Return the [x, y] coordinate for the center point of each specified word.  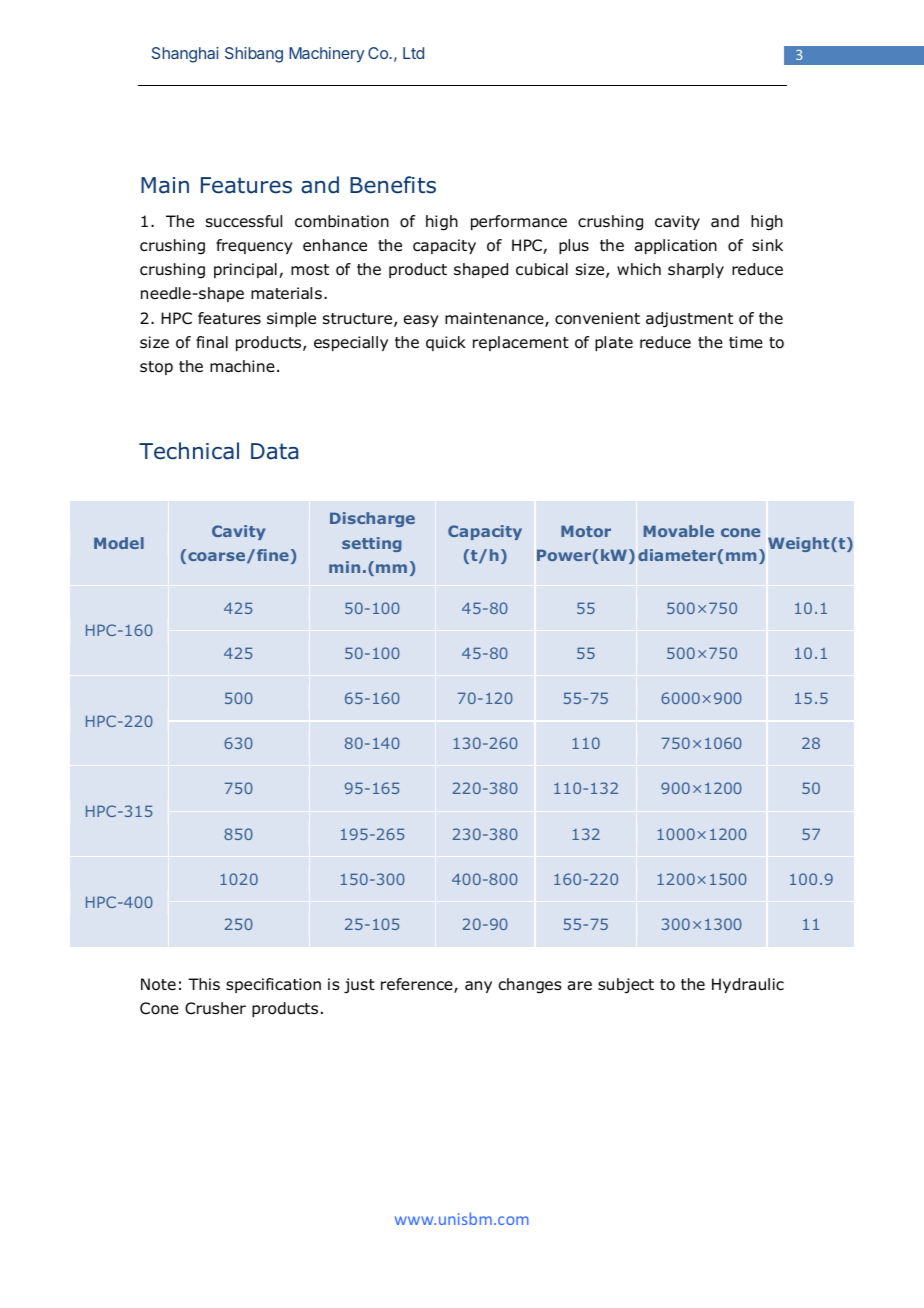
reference [418, 985]
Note [158, 984]
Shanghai [185, 55]
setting [372, 544]
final [212, 342]
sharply [696, 270]
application [676, 246]
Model [119, 543]
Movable [679, 531]
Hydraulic [748, 985]
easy [421, 321]
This [204, 984]
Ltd [413, 53]
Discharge [372, 519]
